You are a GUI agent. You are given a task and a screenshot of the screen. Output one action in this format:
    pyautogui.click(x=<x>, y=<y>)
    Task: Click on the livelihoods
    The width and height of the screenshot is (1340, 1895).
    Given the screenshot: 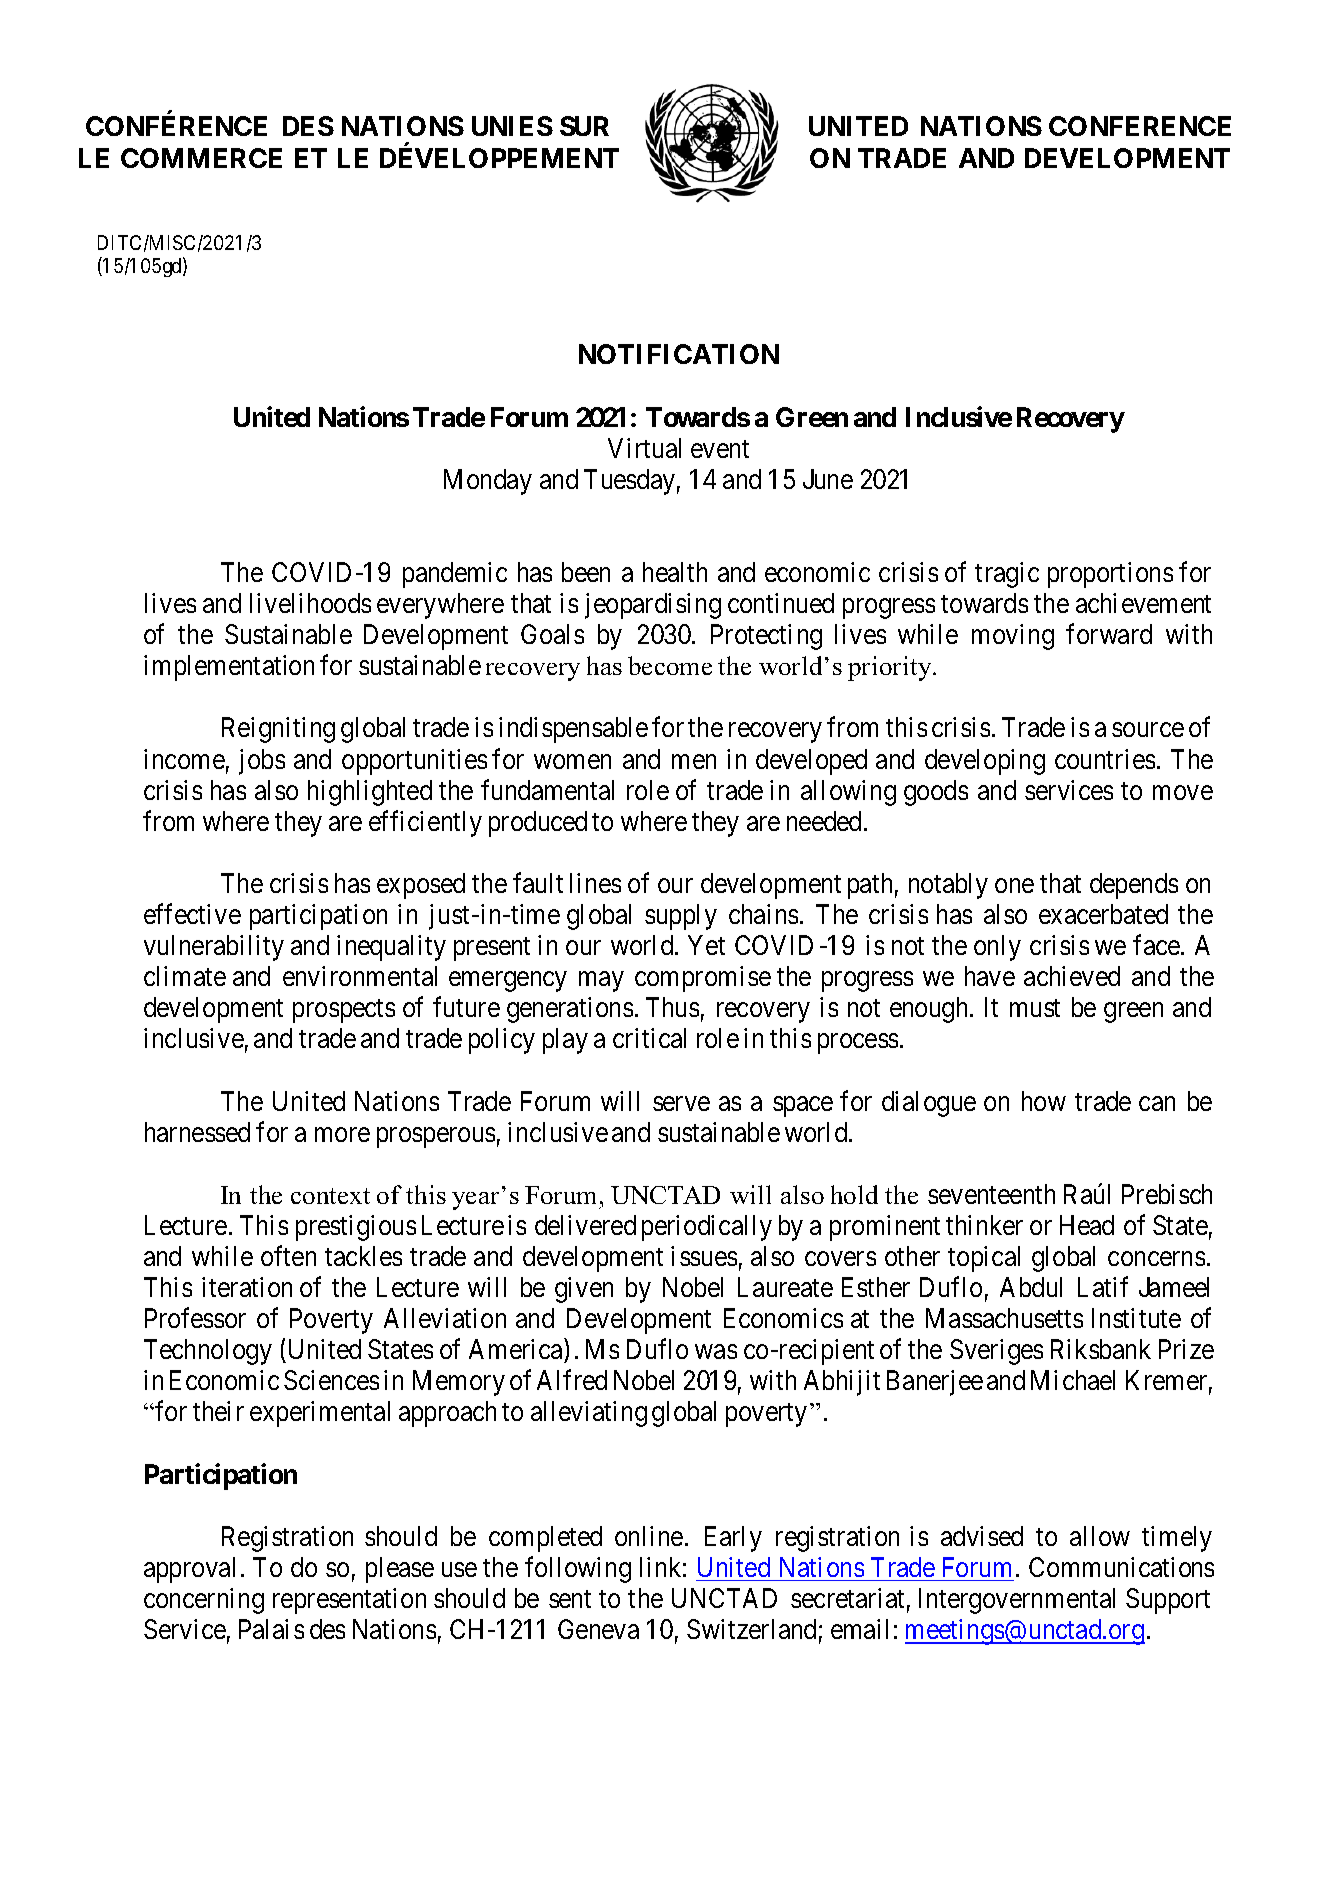 What is the action you would take?
    pyautogui.click(x=310, y=603)
